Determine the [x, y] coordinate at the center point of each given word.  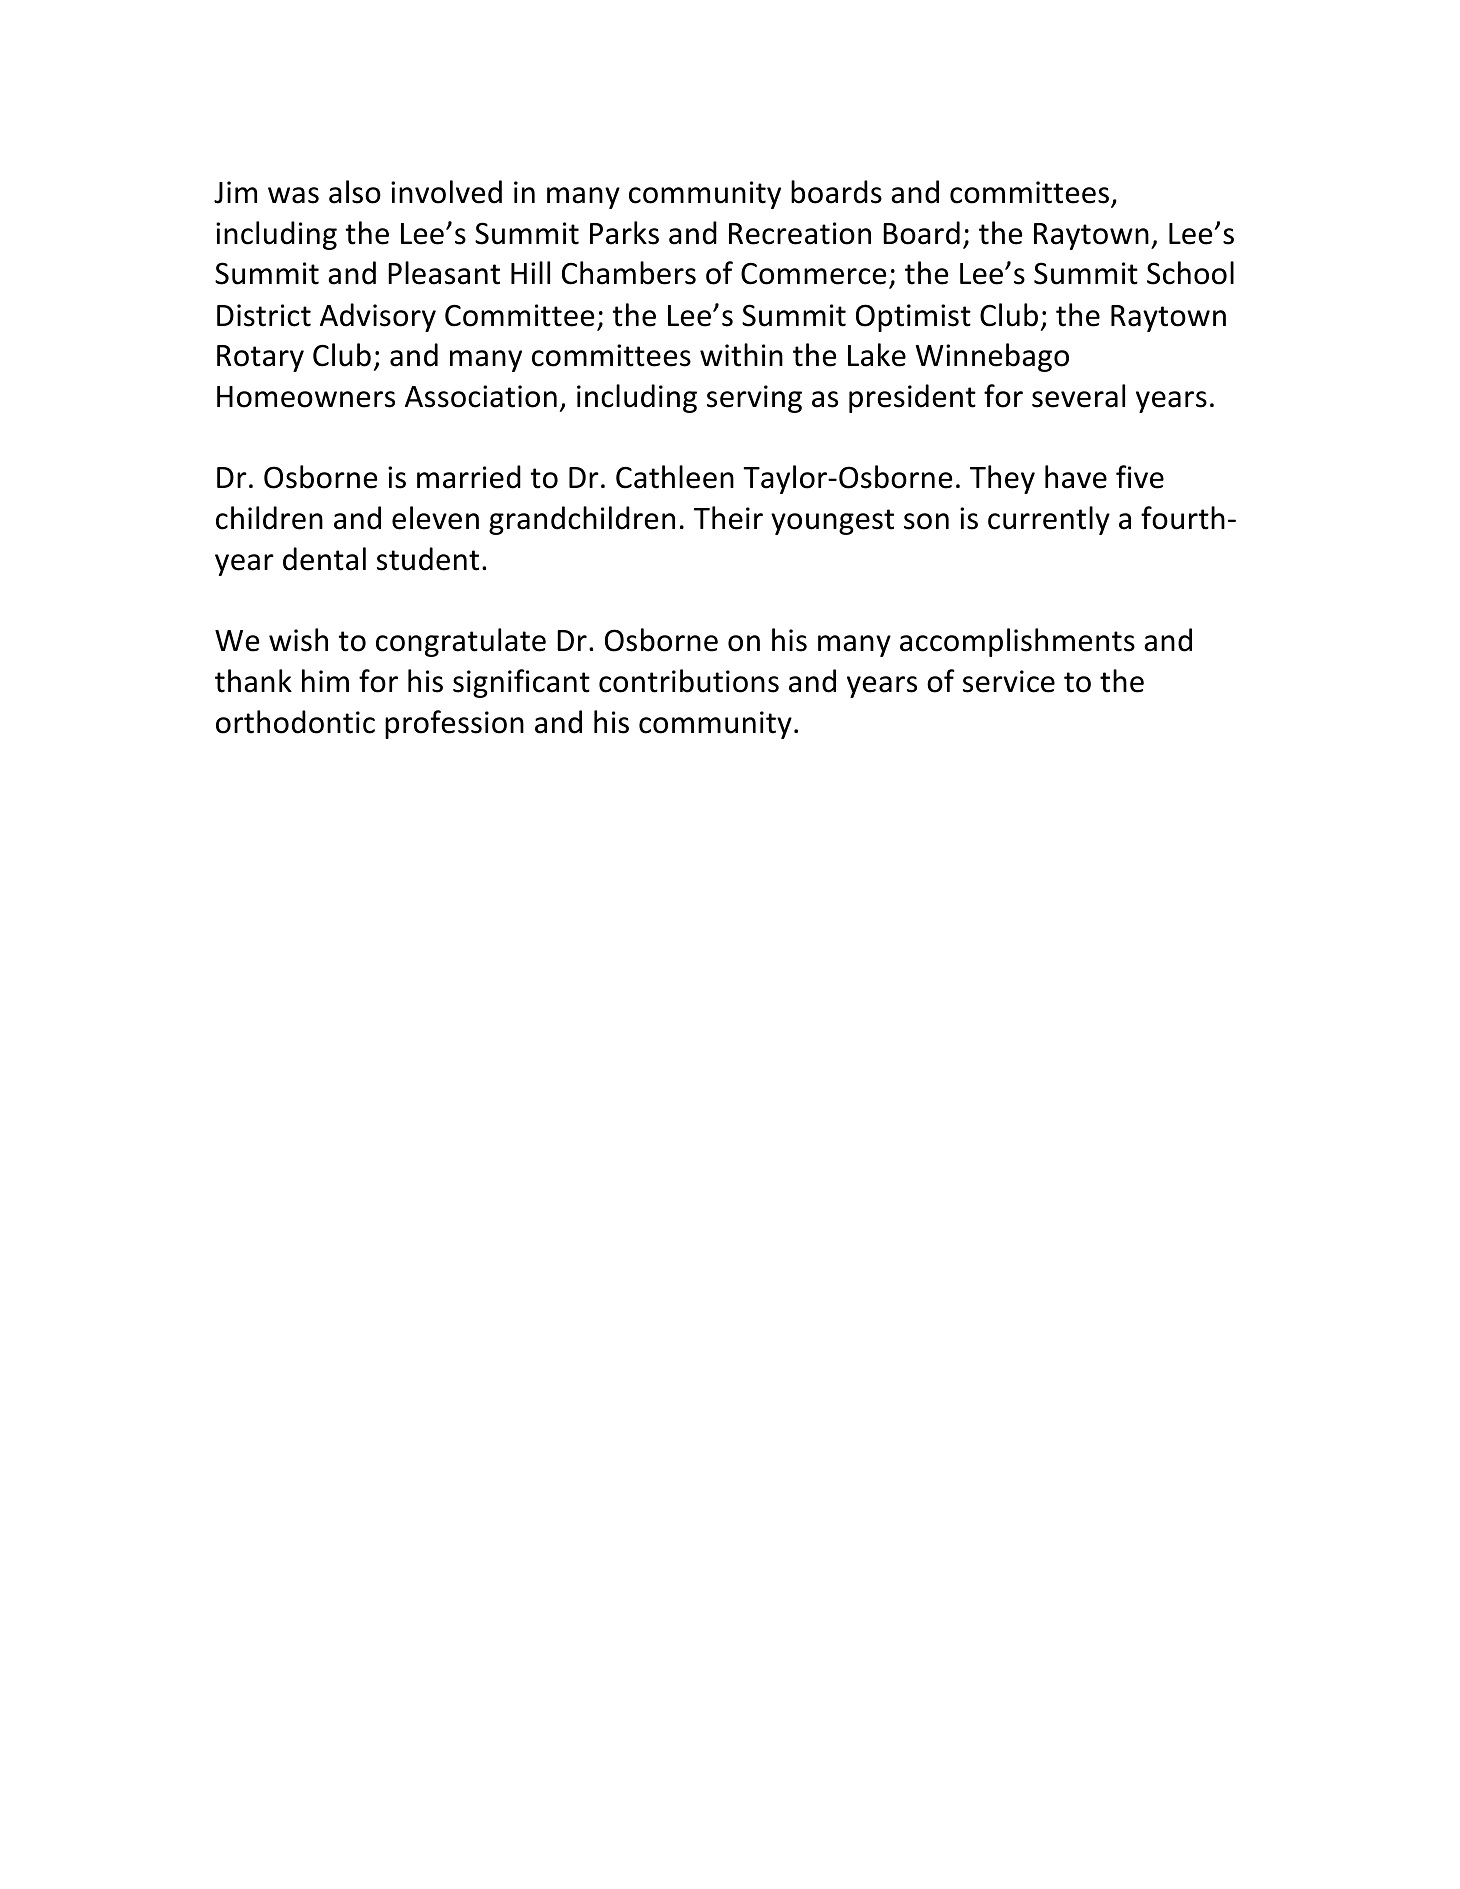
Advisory [378, 317]
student [428, 559]
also [355, 192]
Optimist [913, 318]
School [1190, 273]
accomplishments [1017, 642]
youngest [832, 522]
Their [728, 518]
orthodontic [295, 722]
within [741, 355]
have [1076, 477]
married [469, 477]
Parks [624, 233]
